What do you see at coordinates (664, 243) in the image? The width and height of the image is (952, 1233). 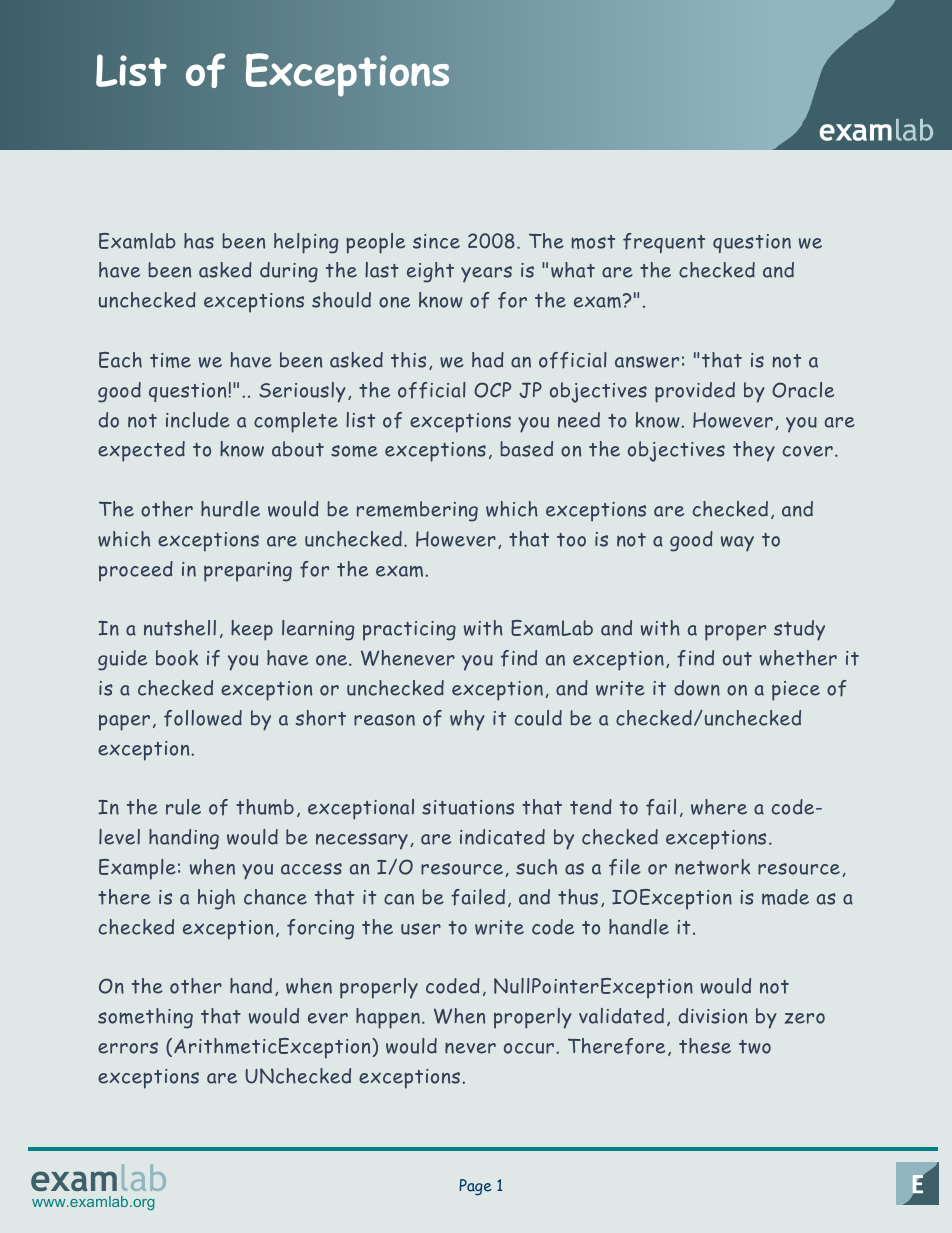 I see `frequent` at bounding box center [664, 243].
